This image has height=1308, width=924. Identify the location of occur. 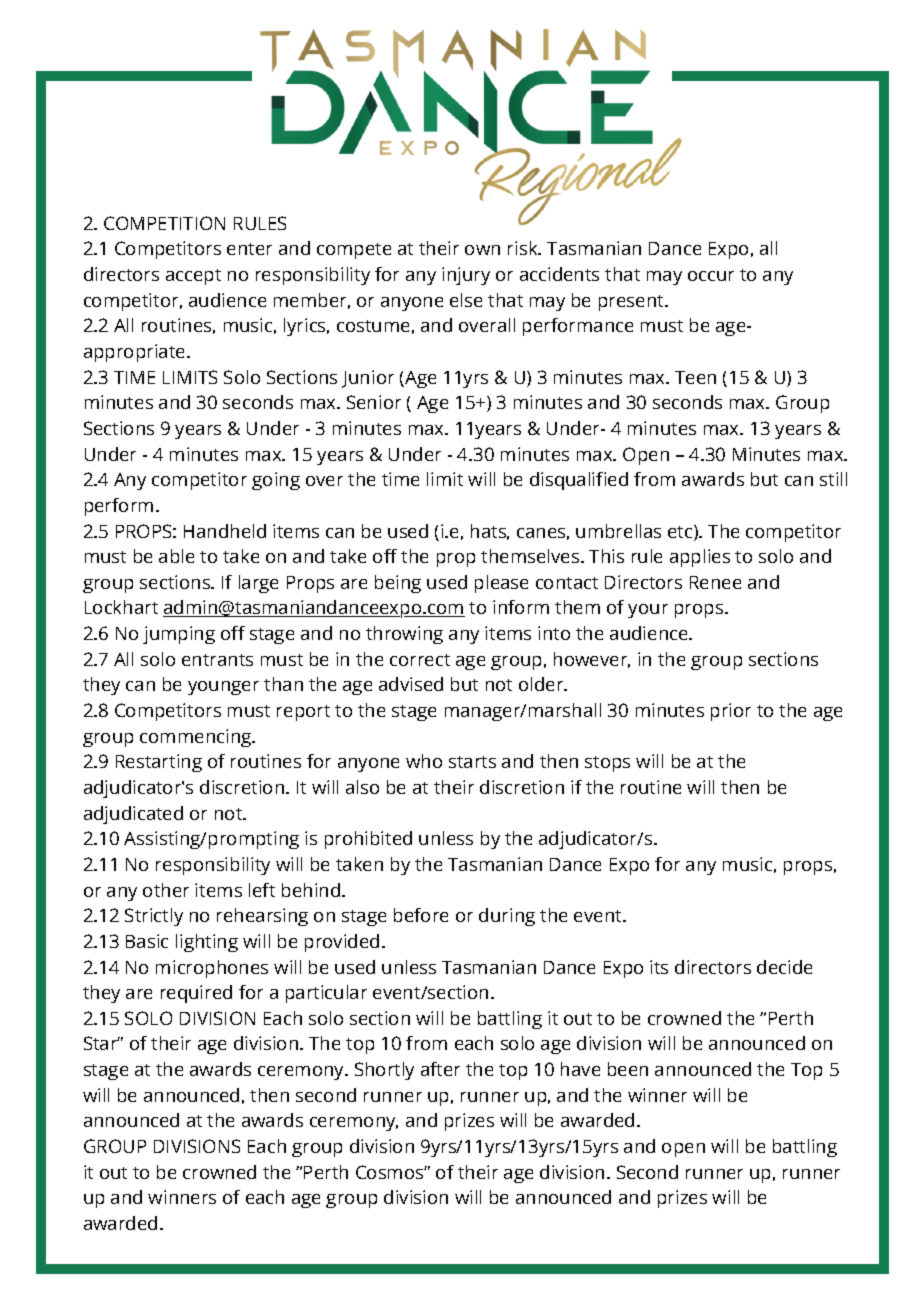
(711, 276).
